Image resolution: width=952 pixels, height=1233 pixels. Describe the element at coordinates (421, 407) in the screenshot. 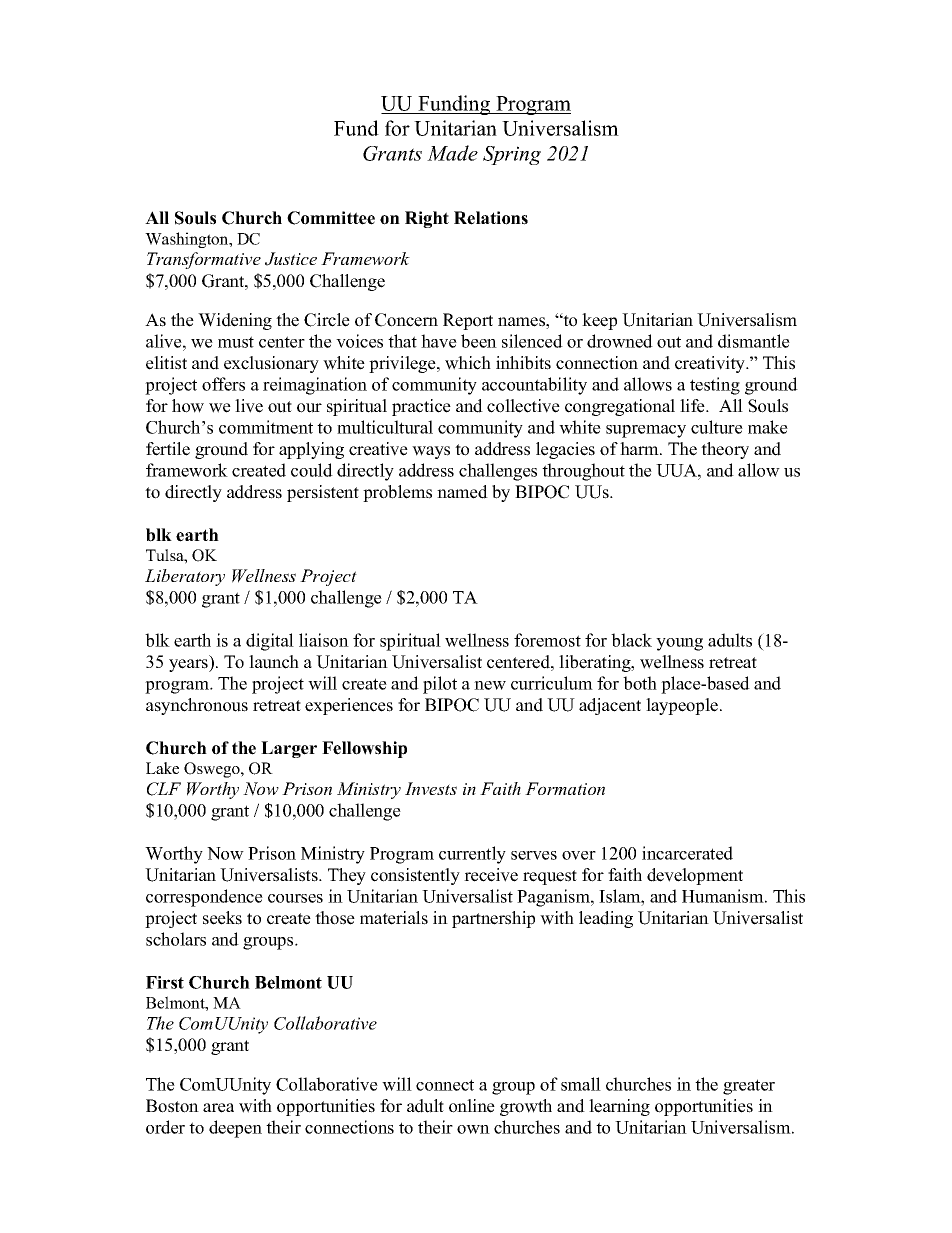

I see `practice` at that location.
